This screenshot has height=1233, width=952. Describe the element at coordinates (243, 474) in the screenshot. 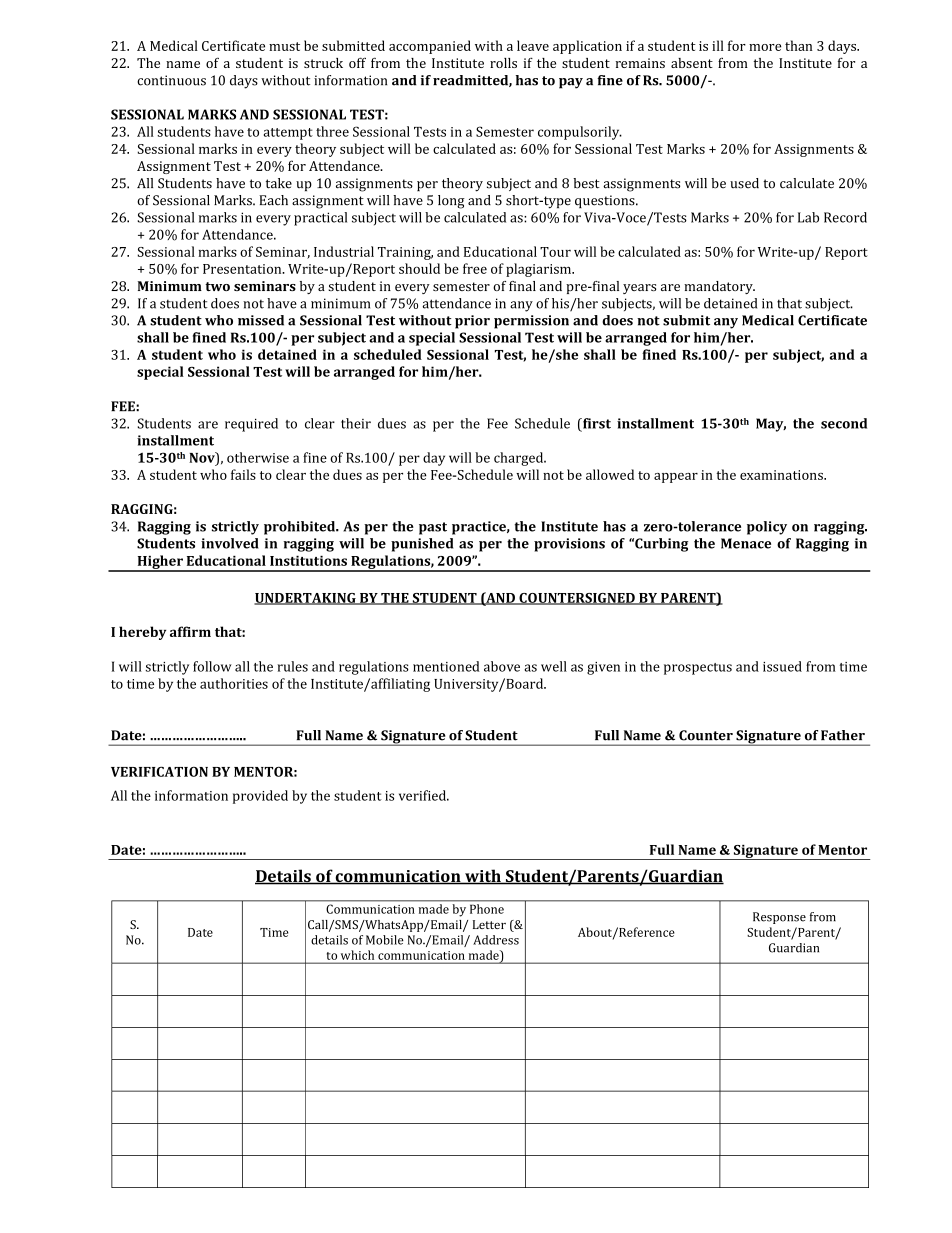

I see `fails` at that location.
